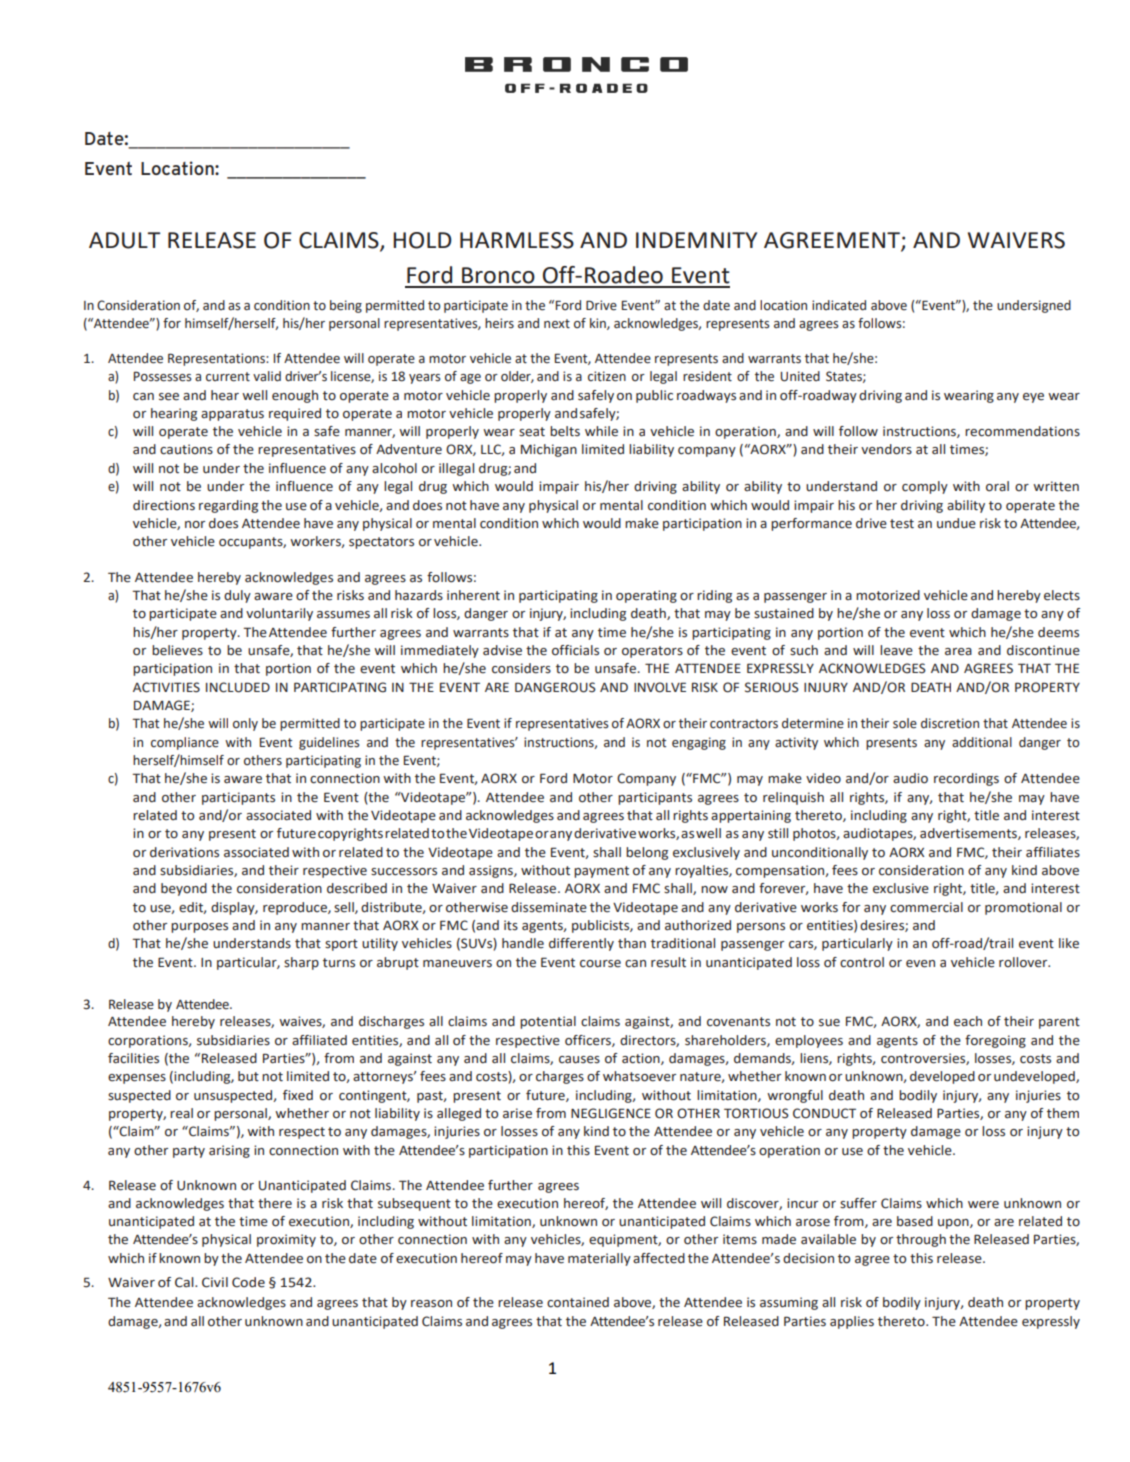 The image size is (1130, 1462). Describe the element at coordinates (517, 240) in the screenshot. I see `HARMLESS` at that location.
